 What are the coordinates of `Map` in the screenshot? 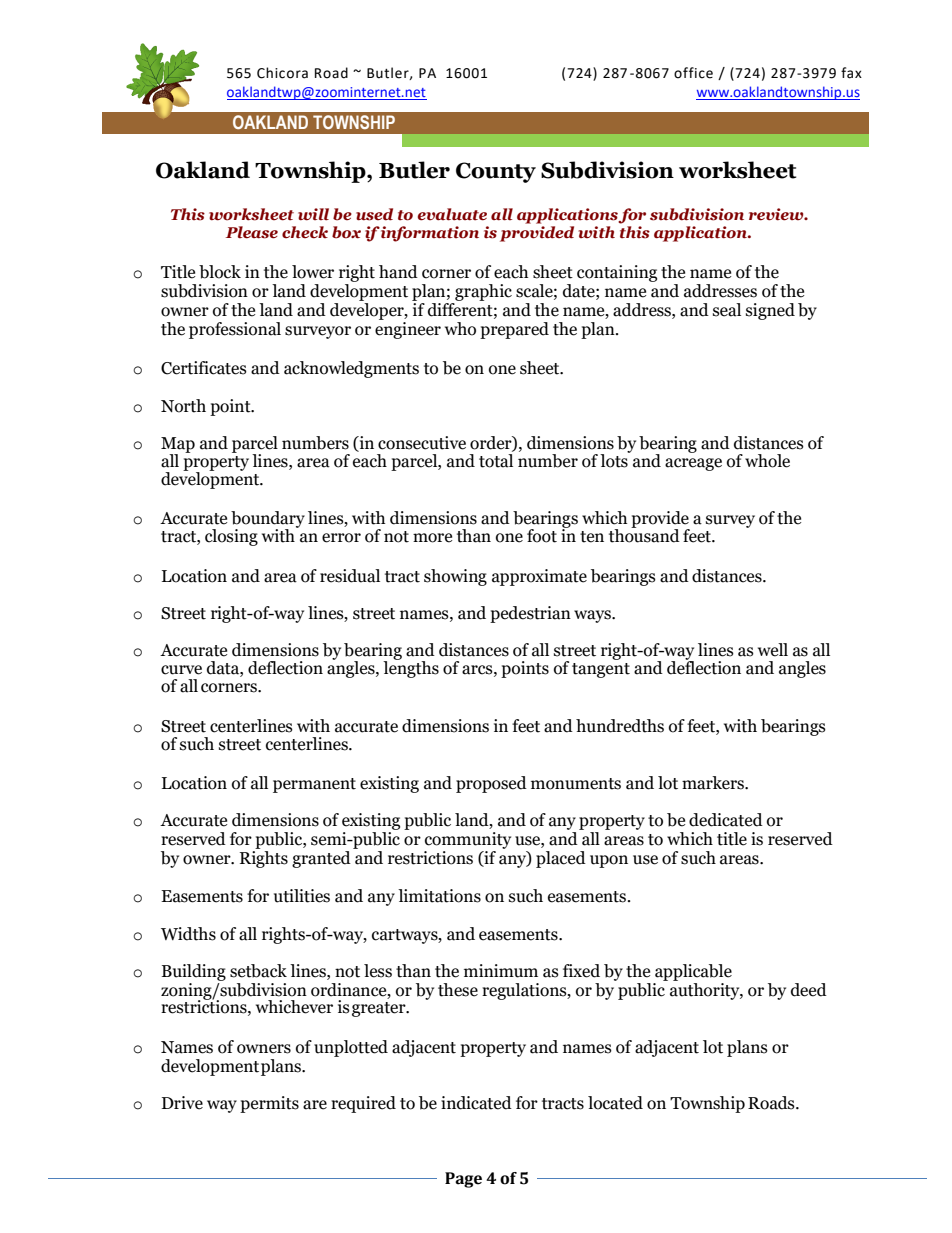 It's located at (178, 446).
